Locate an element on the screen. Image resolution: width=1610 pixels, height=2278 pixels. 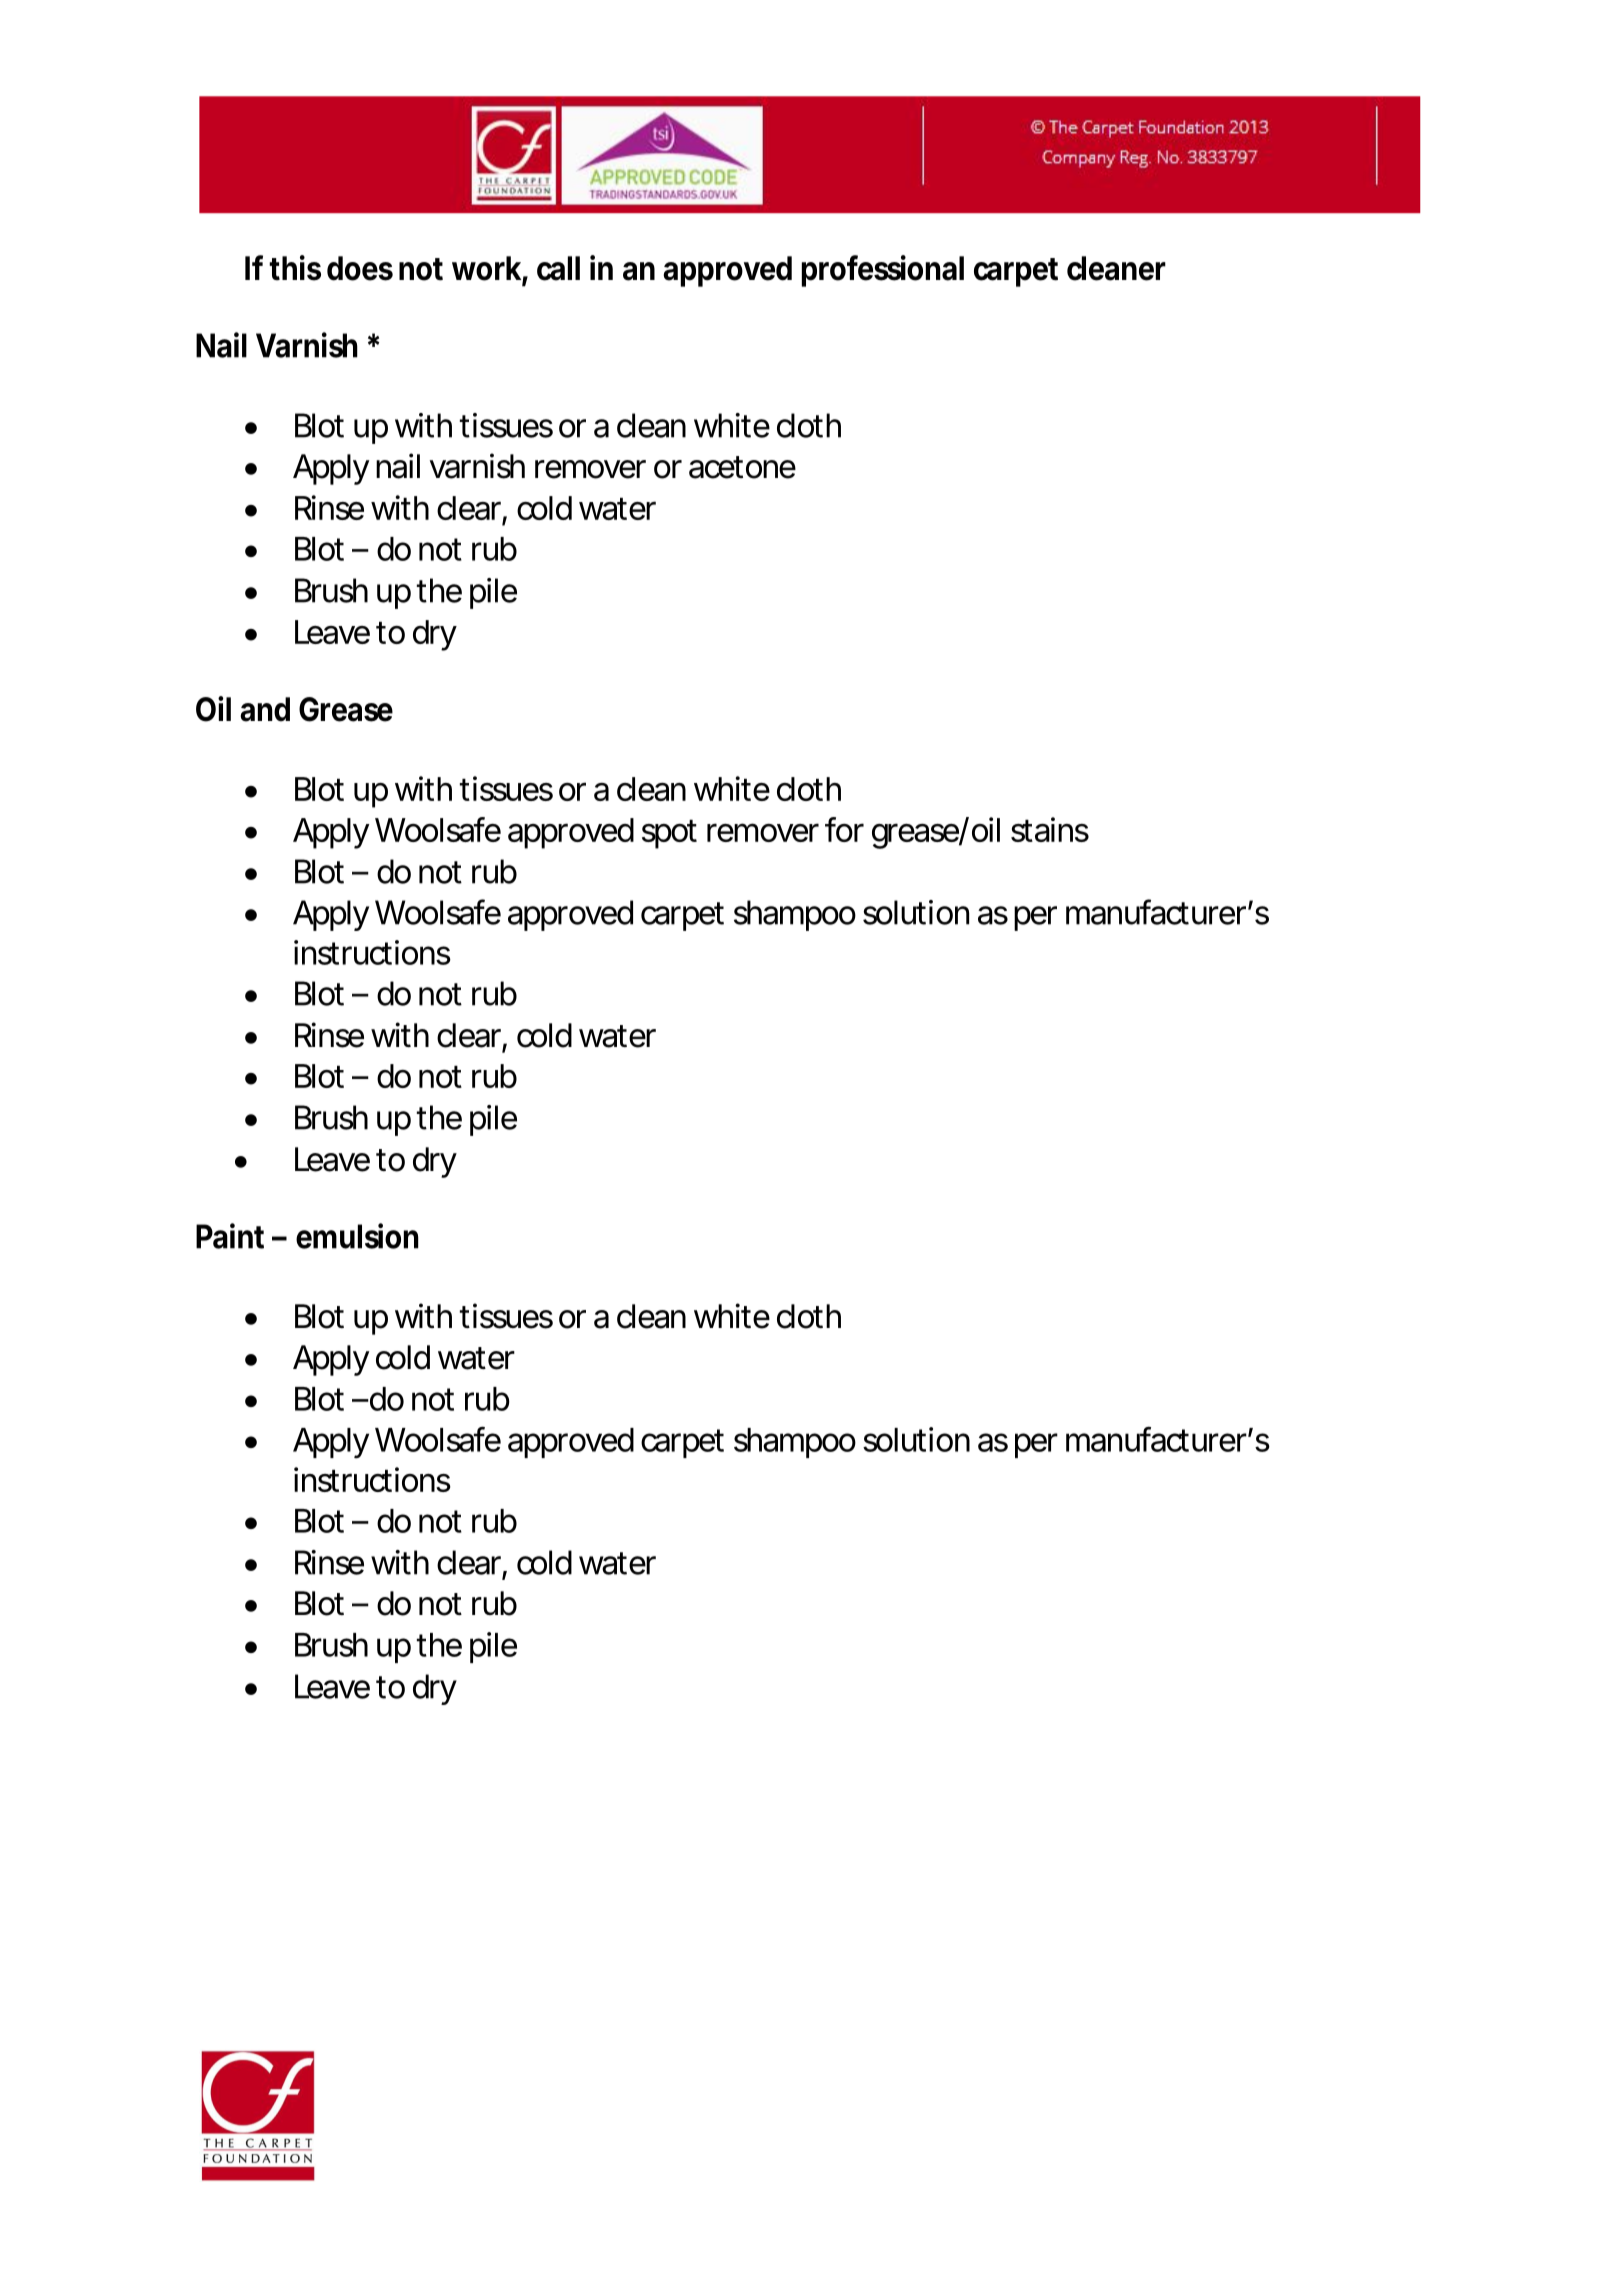
stains is located at coordinates (1050, 829).
